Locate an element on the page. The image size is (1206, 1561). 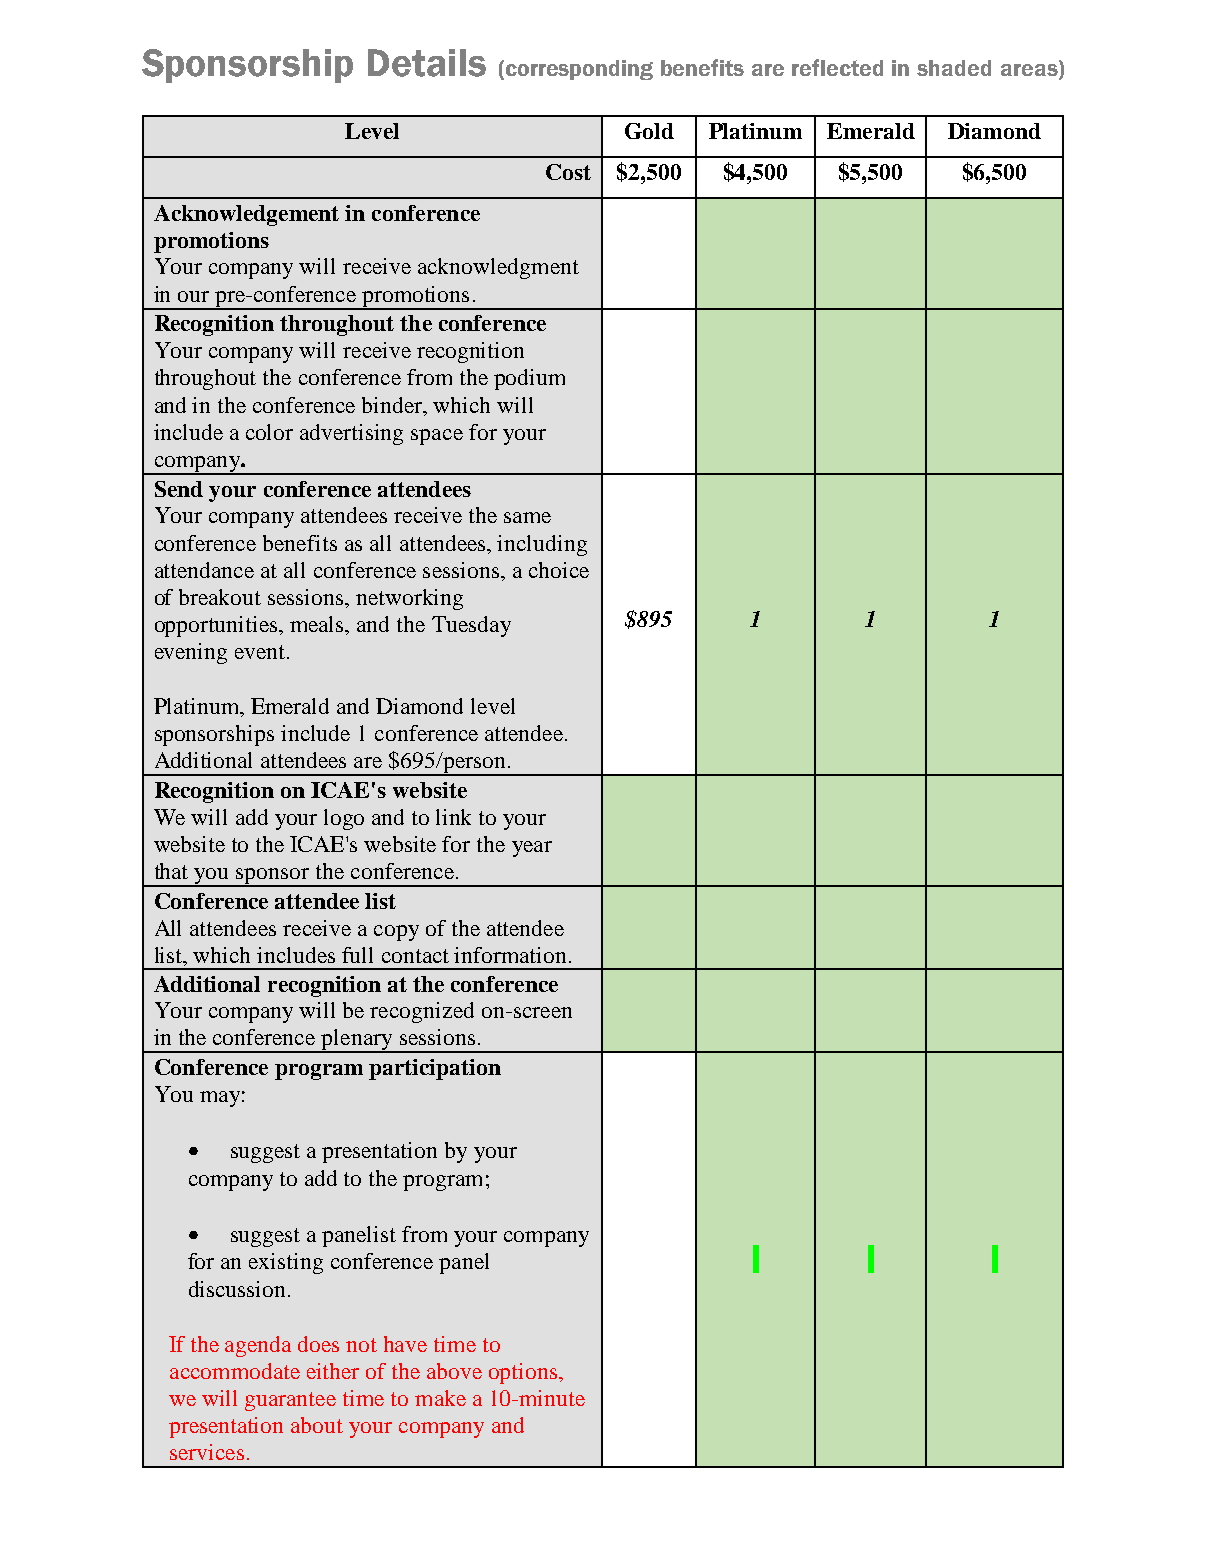
including is located at coordinates (542, 545).
